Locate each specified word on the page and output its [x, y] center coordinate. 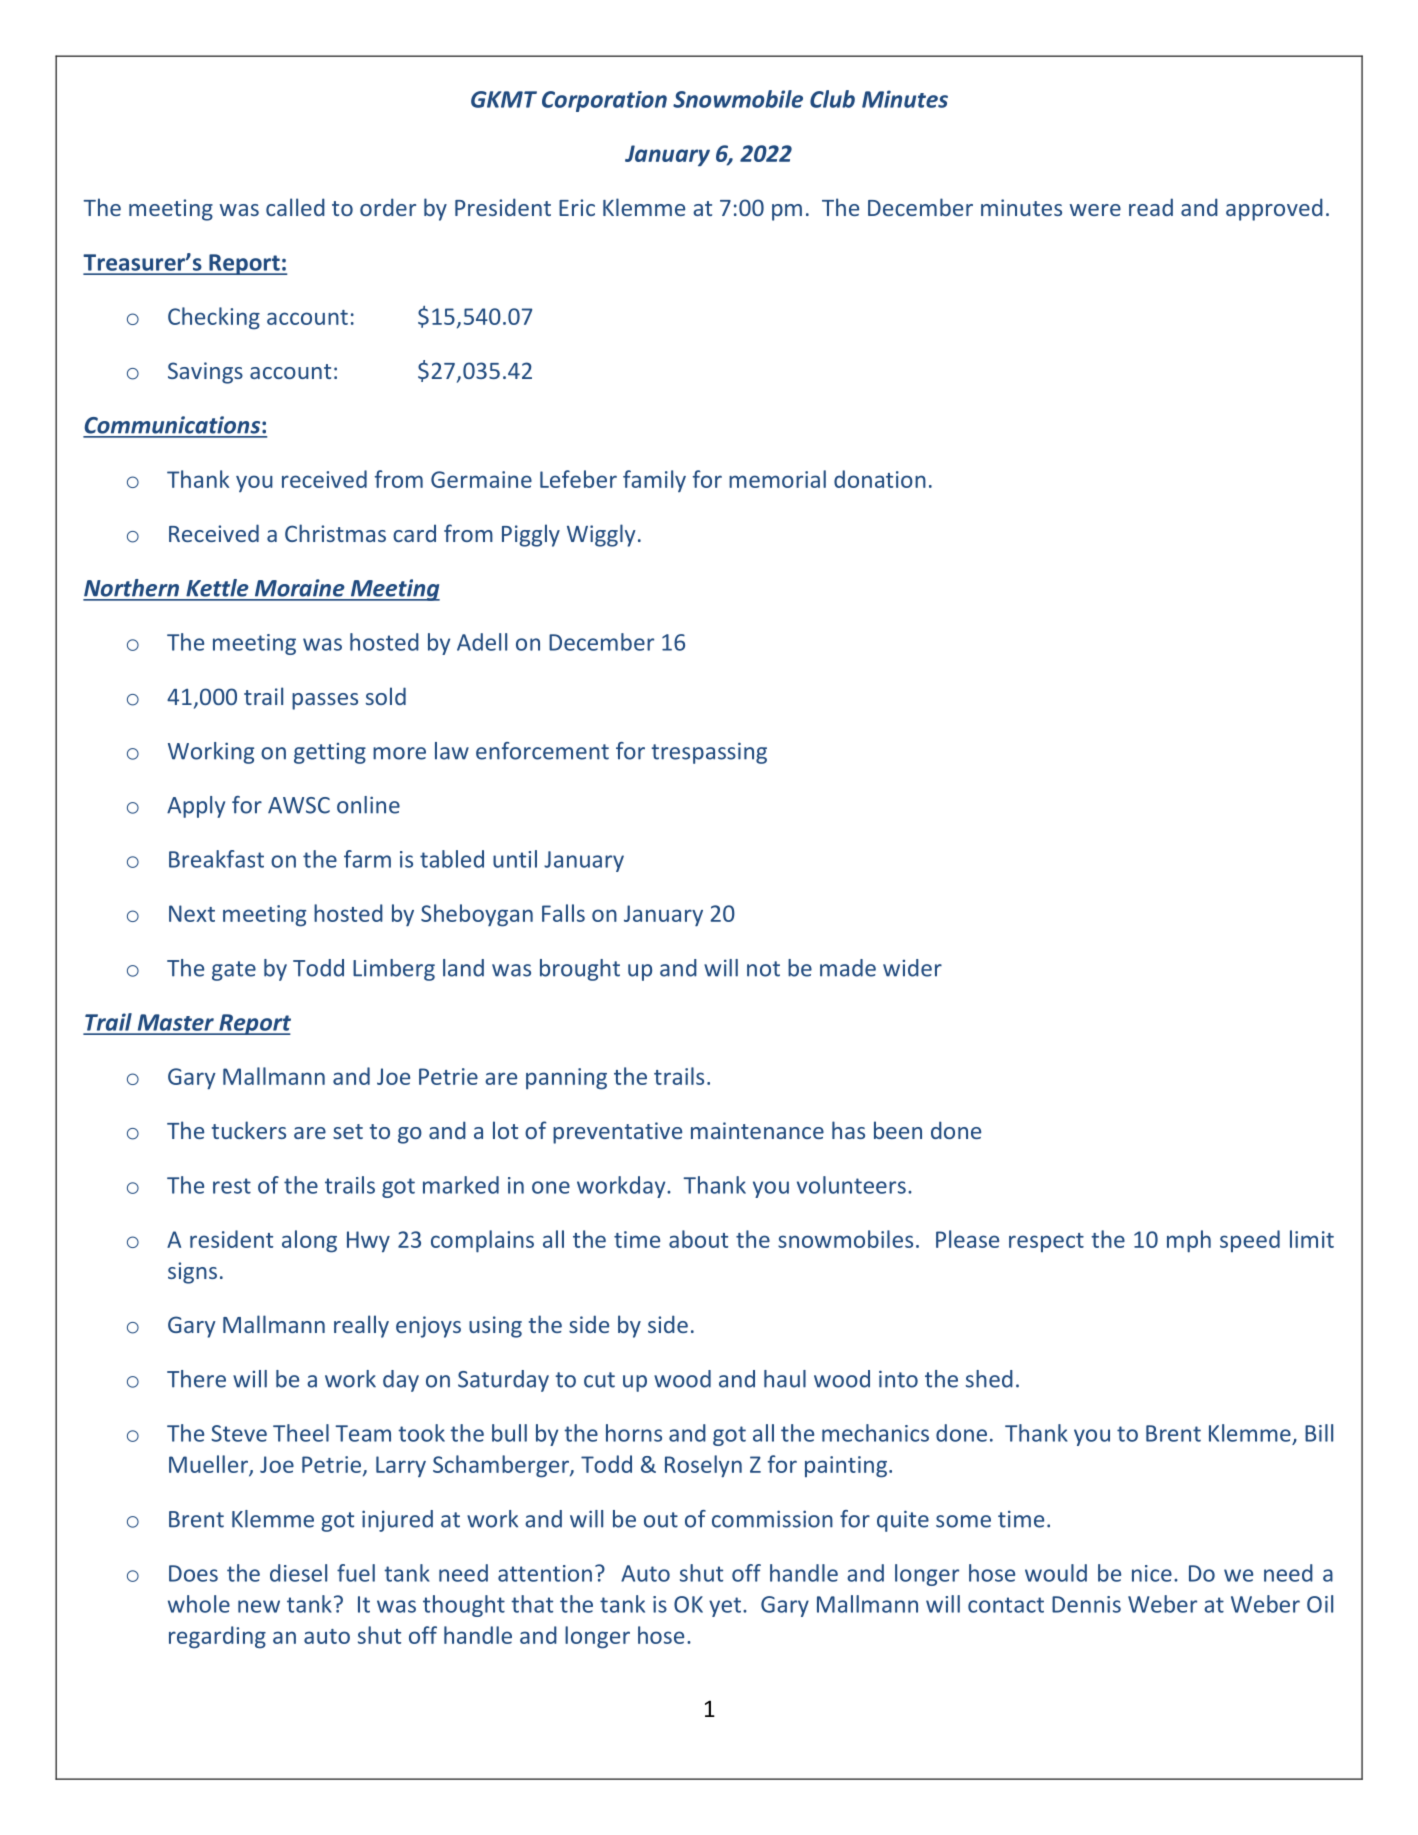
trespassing [709, 753]
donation [880, 479]
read [1151, 207]
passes [325, 701]
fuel [356, 1573]
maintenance [757, 1130]
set [348, 1131]
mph [1189, 1241]
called [295, 207]
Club [832, 99]
